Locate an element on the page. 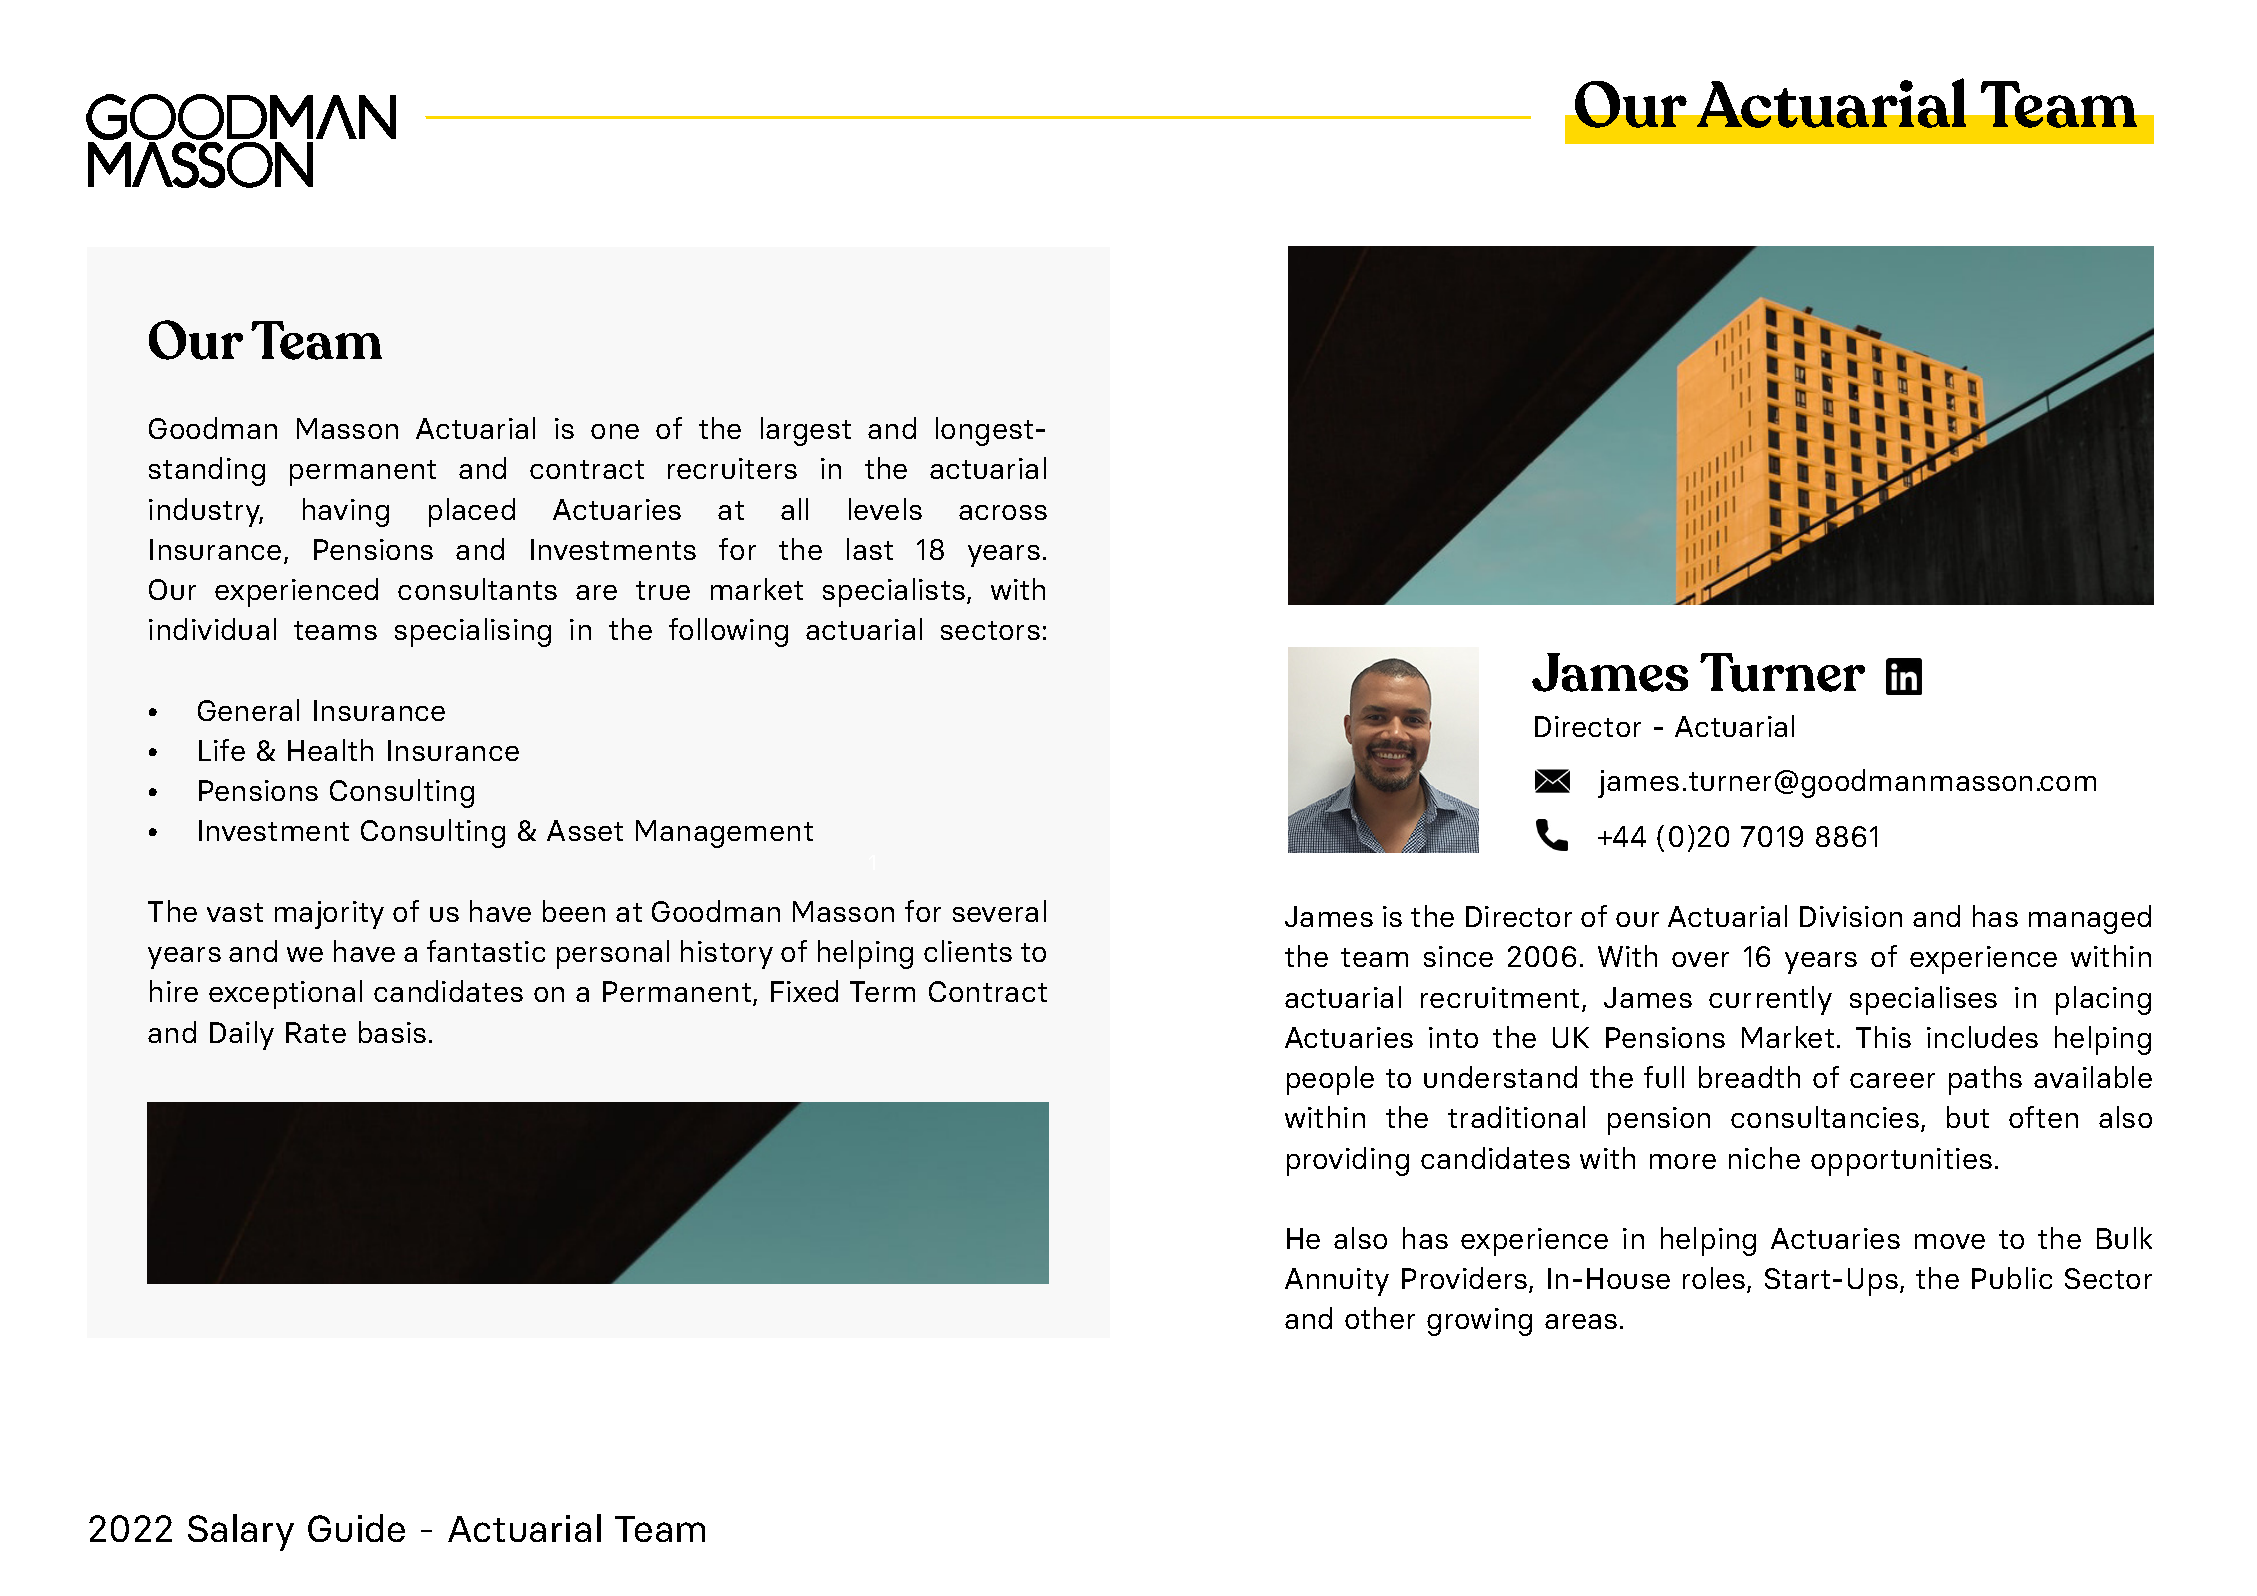 Image resolution: width=2257 pixels, height=1596 pixels. Guide is located at coordinates (356, 1528).
